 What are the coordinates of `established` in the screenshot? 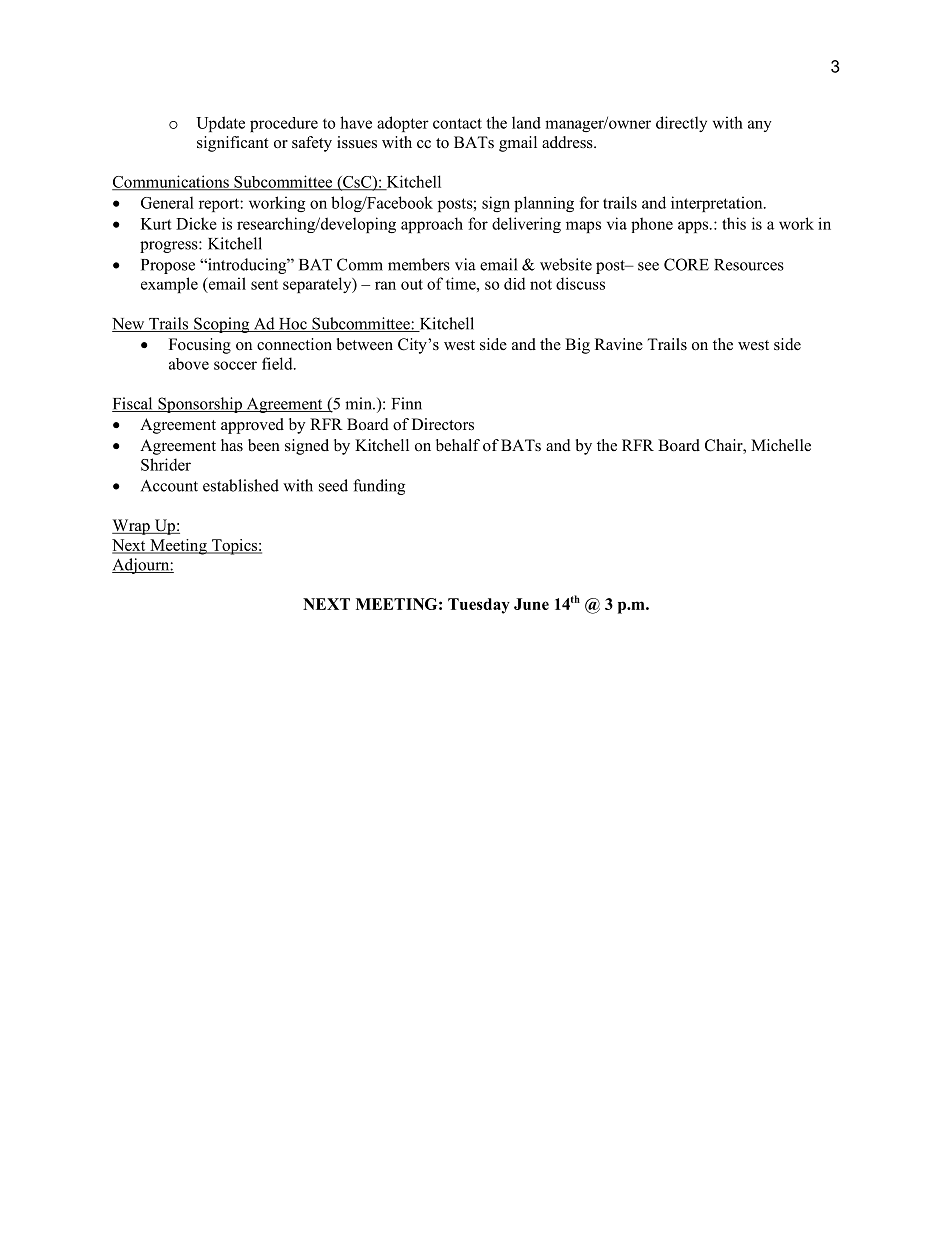 It's located at (241, 485).
